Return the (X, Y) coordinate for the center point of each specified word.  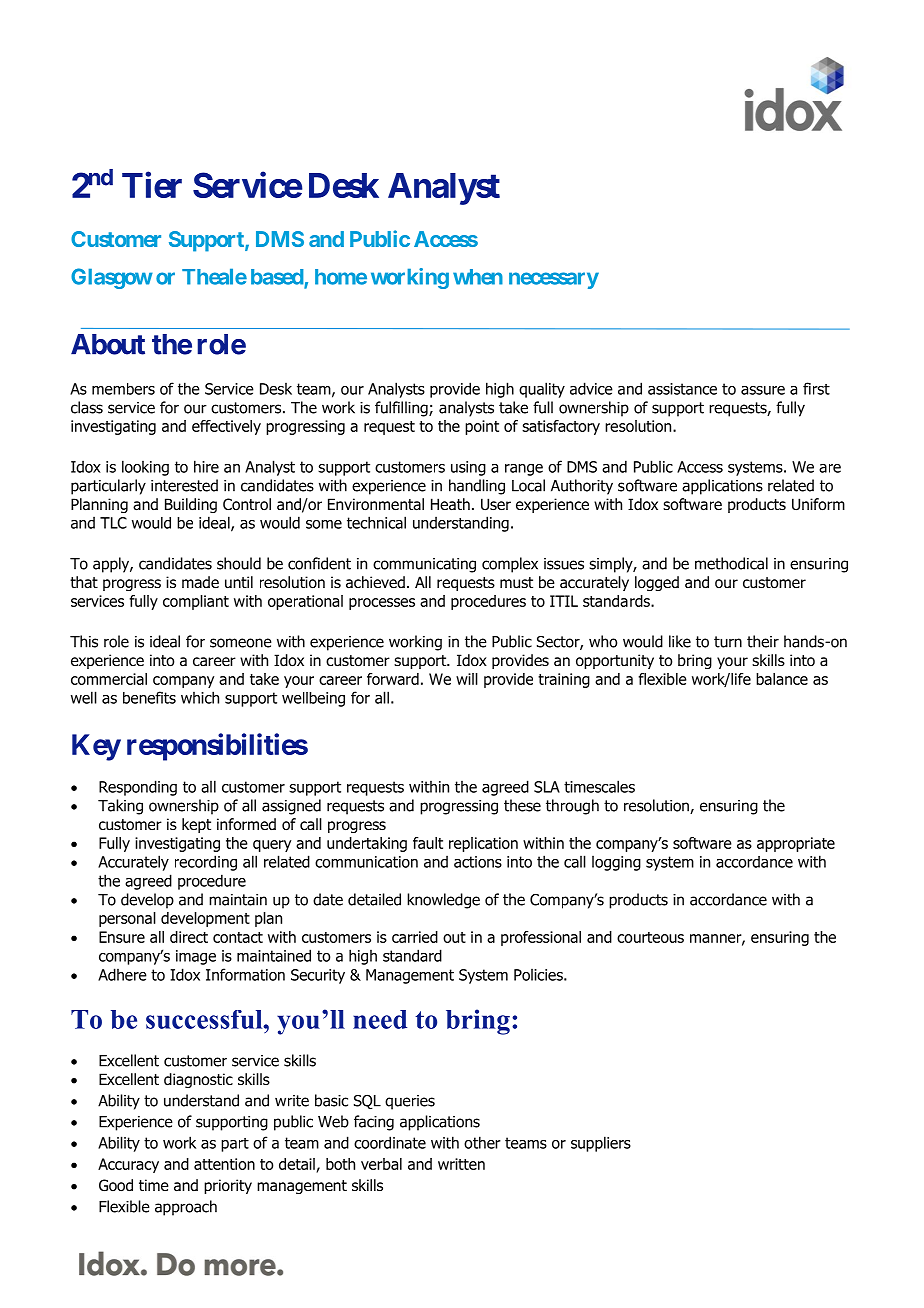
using (468, 468)
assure (763, 390)
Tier (152, 185)
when (478, 277)
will (467, 679)
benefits (149, 697)
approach (186, 1208)
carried (415, 937)
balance (782, 679)
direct (189, 937)
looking (145, 468)
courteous (650, 937)
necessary (554, 280)
